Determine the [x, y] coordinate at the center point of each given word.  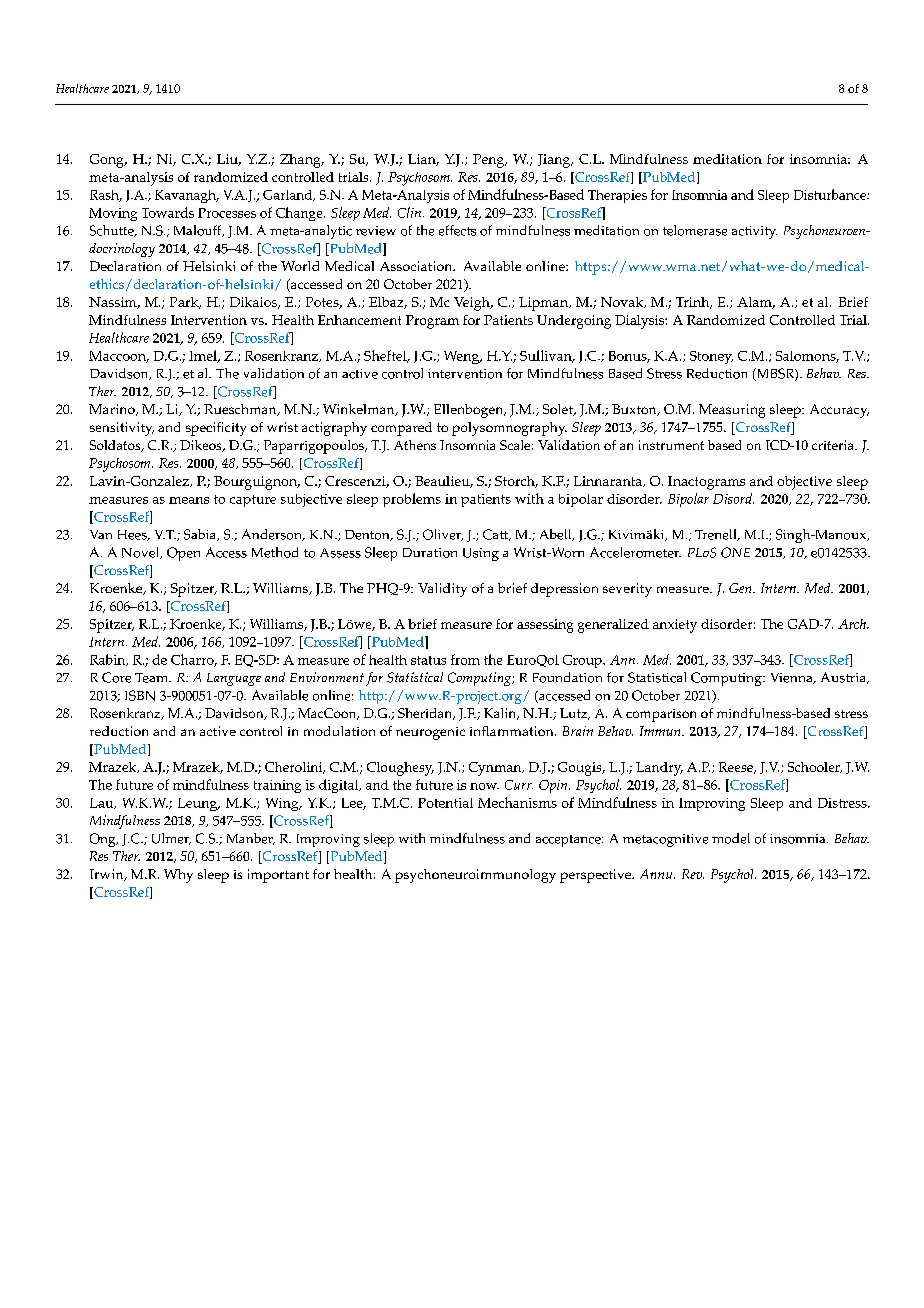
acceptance [569, 841]
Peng [490, 161]
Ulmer [171, 839]
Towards [168, 212]
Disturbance [831, 194]
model [731, 838]
